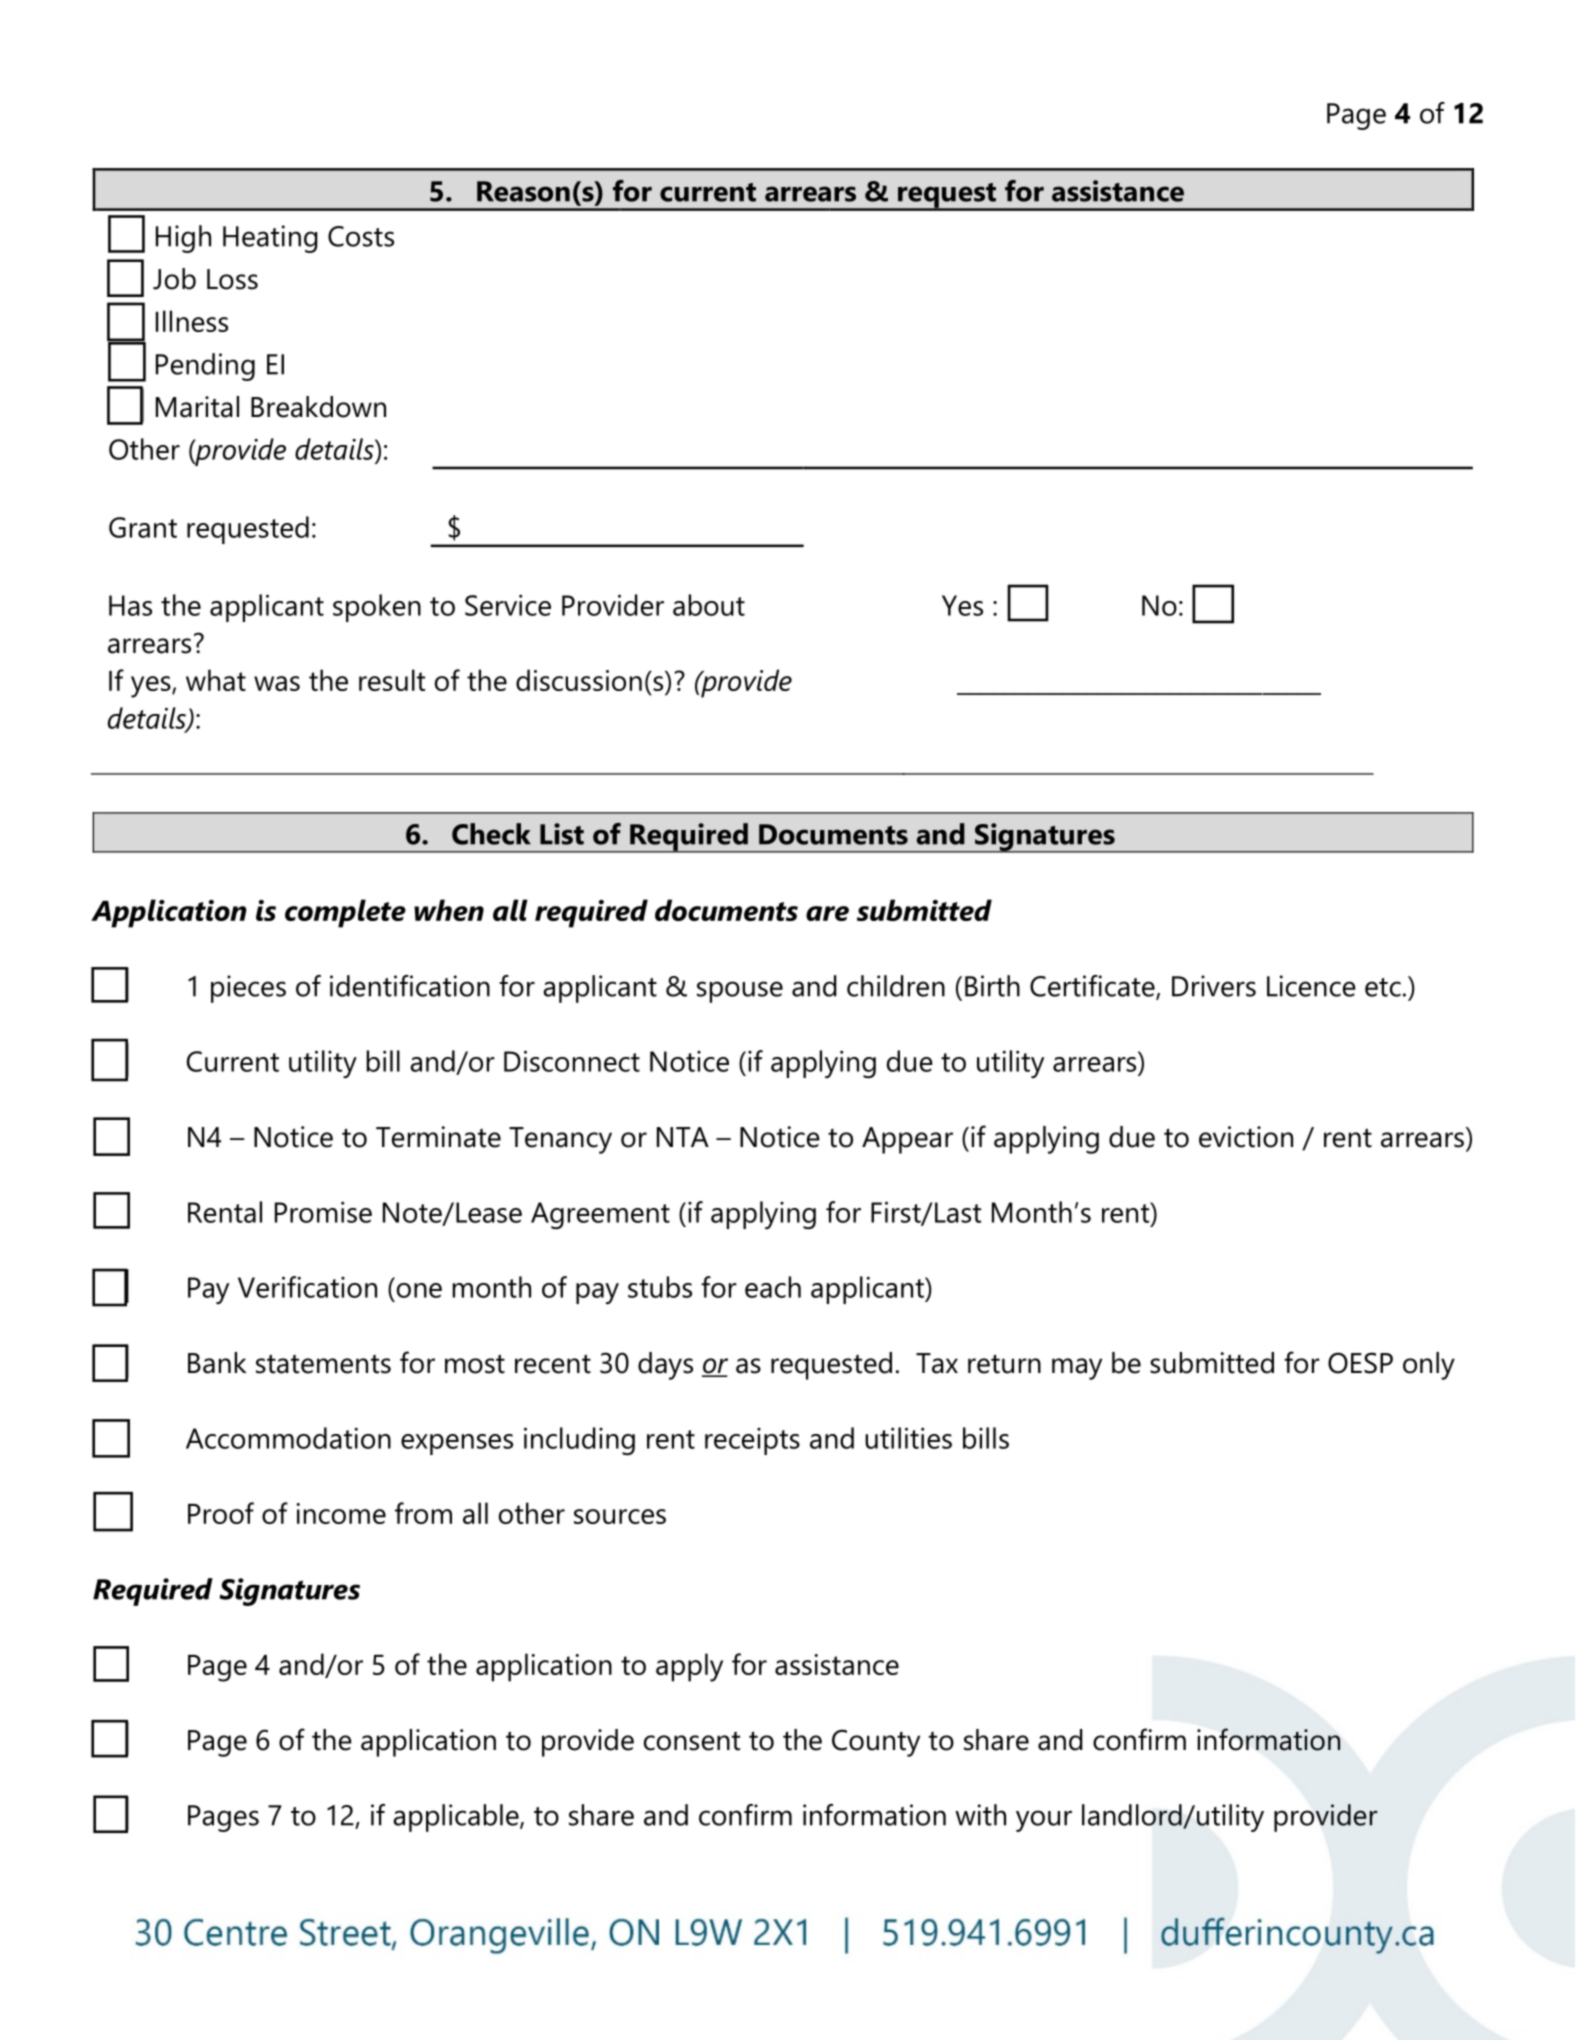  Describe the element at coordinates (277, 683) in the image. I see `was` at that location.
